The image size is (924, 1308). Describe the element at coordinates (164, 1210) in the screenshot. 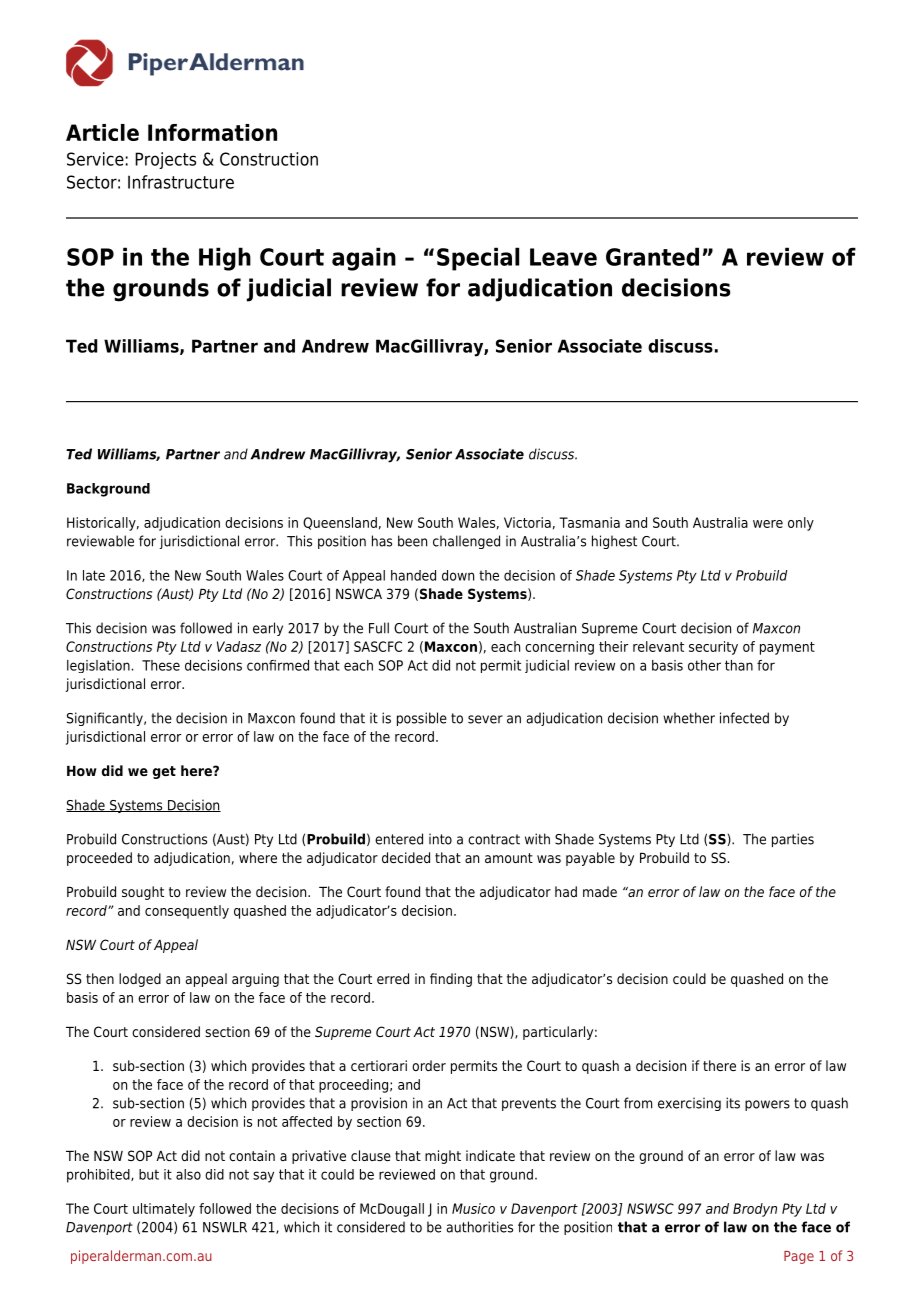

I see `ultimately` at that location.
